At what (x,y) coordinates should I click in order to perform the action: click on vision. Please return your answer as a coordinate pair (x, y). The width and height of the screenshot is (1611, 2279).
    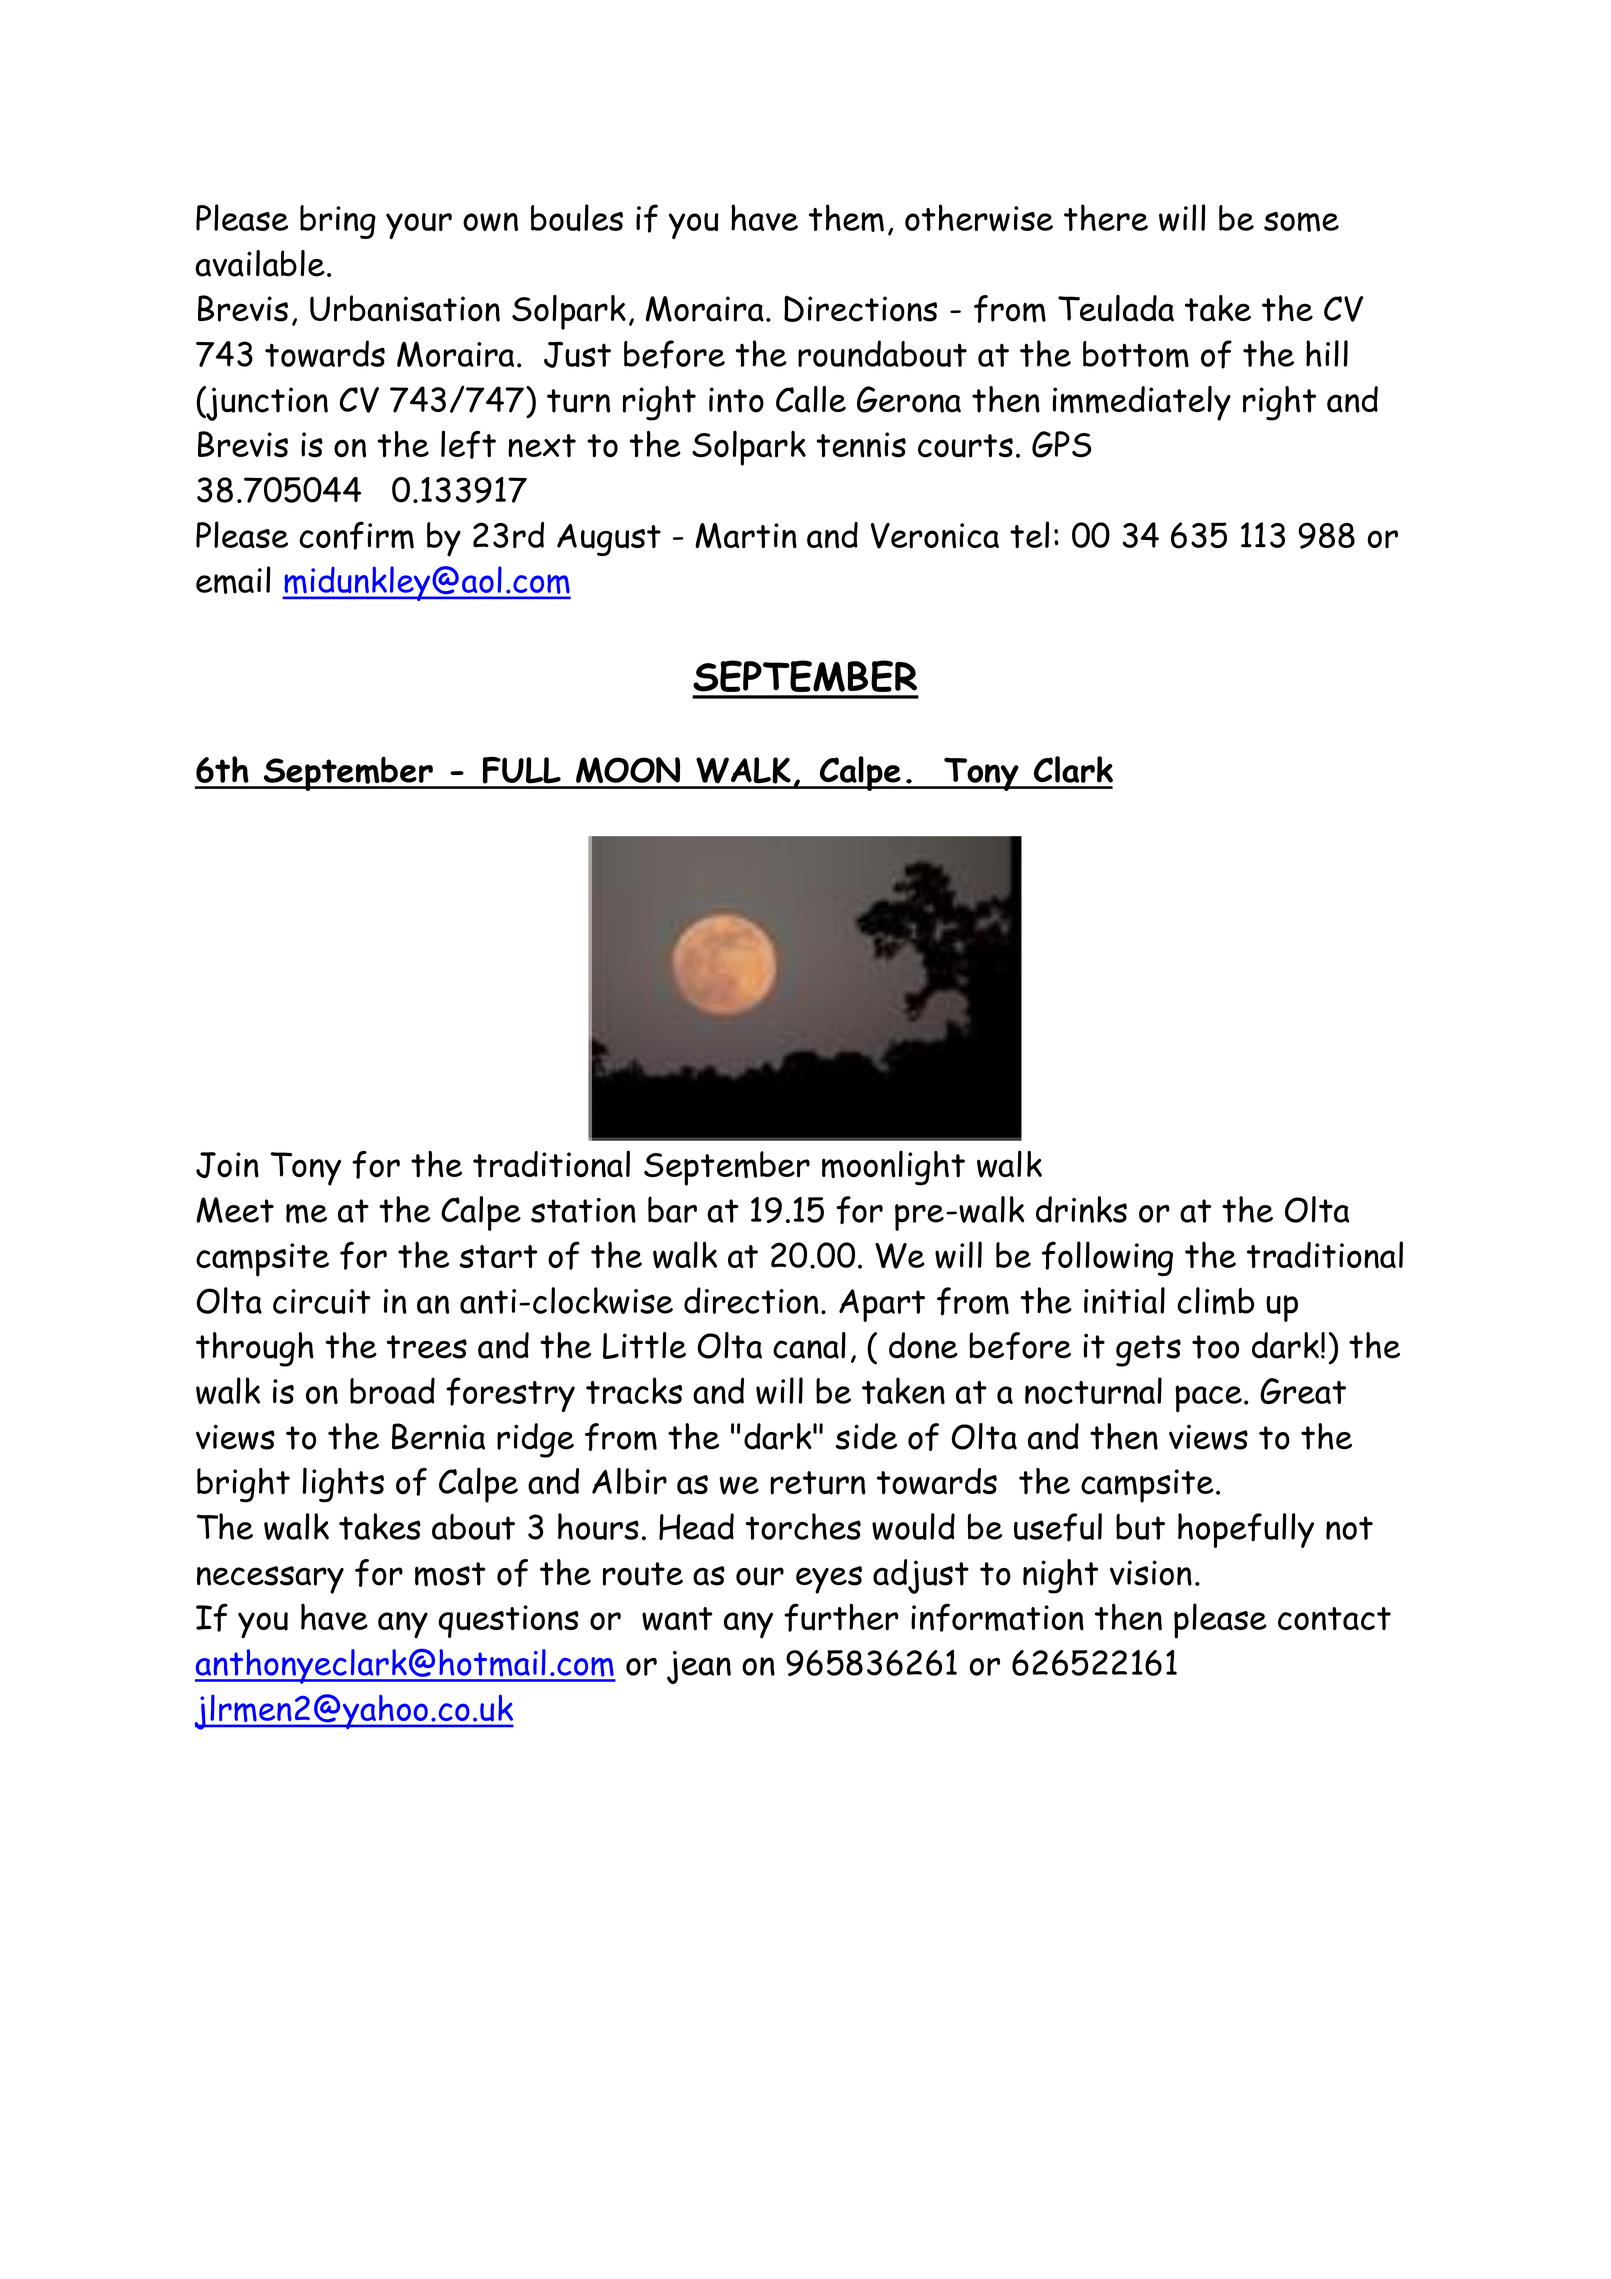
    Looking at the image, I should click on (1151, 1573).
